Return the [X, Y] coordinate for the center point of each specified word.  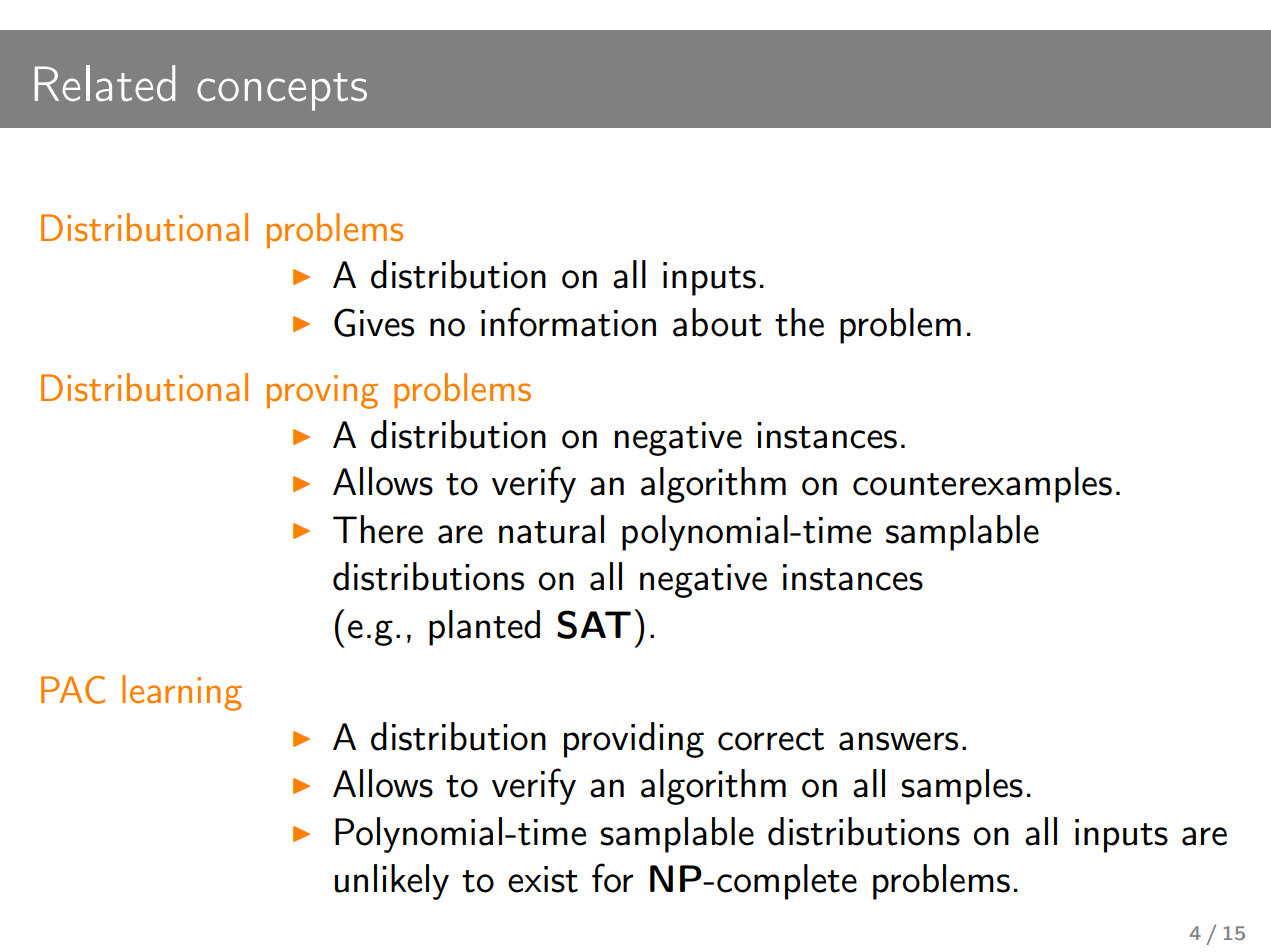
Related [105, 83]
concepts [282, 92]
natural [551, 529]
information [568, 322]
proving [322, 392]
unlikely [392, 882]
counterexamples [982, 485]
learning [182, 693]
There [378, 529]
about [717, 322]
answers [898, 741]
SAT [594, 624]
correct [771, 739]
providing [634, 740]
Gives [374, 322]
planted [484, 628]
